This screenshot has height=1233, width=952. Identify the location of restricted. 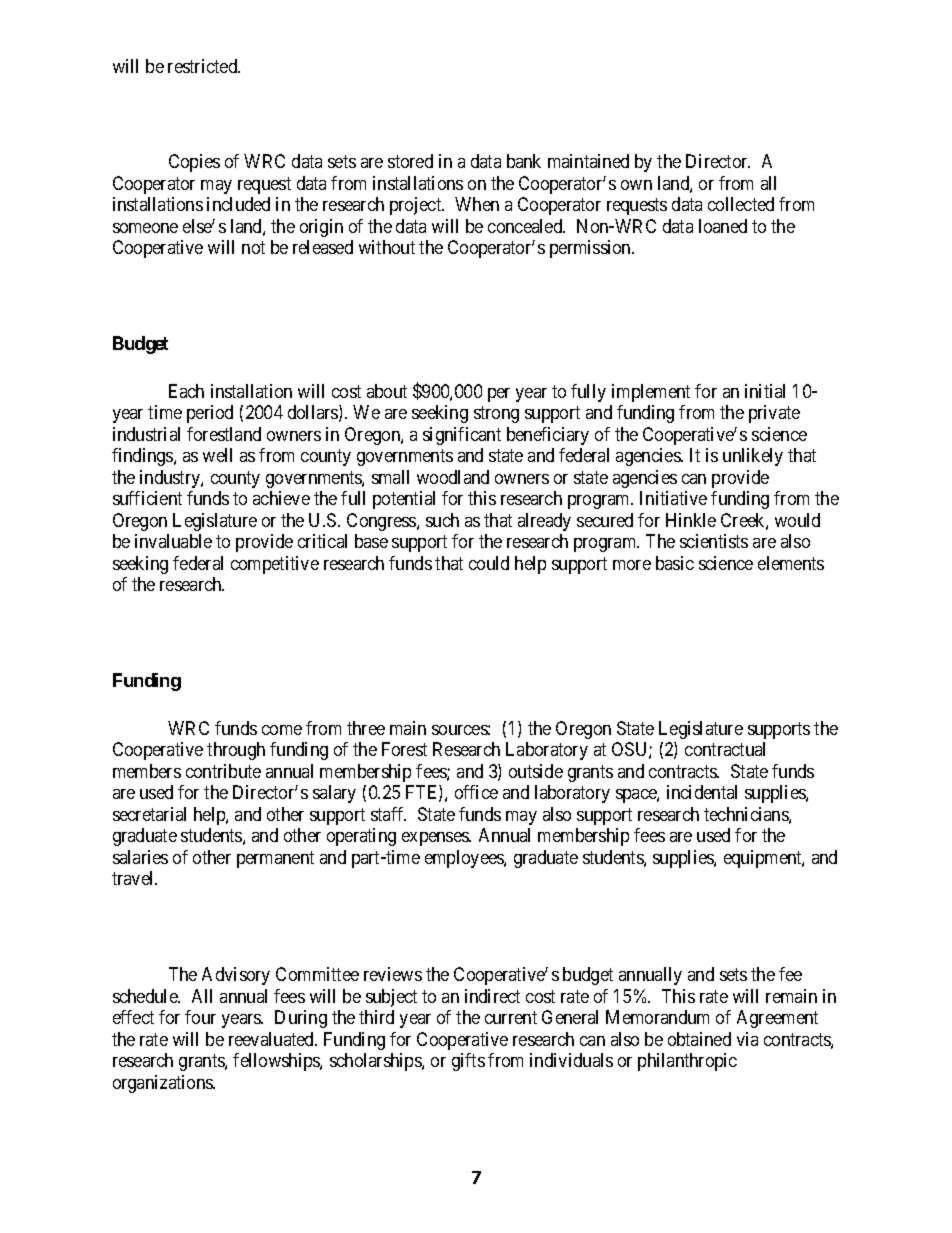
(204, 66).
